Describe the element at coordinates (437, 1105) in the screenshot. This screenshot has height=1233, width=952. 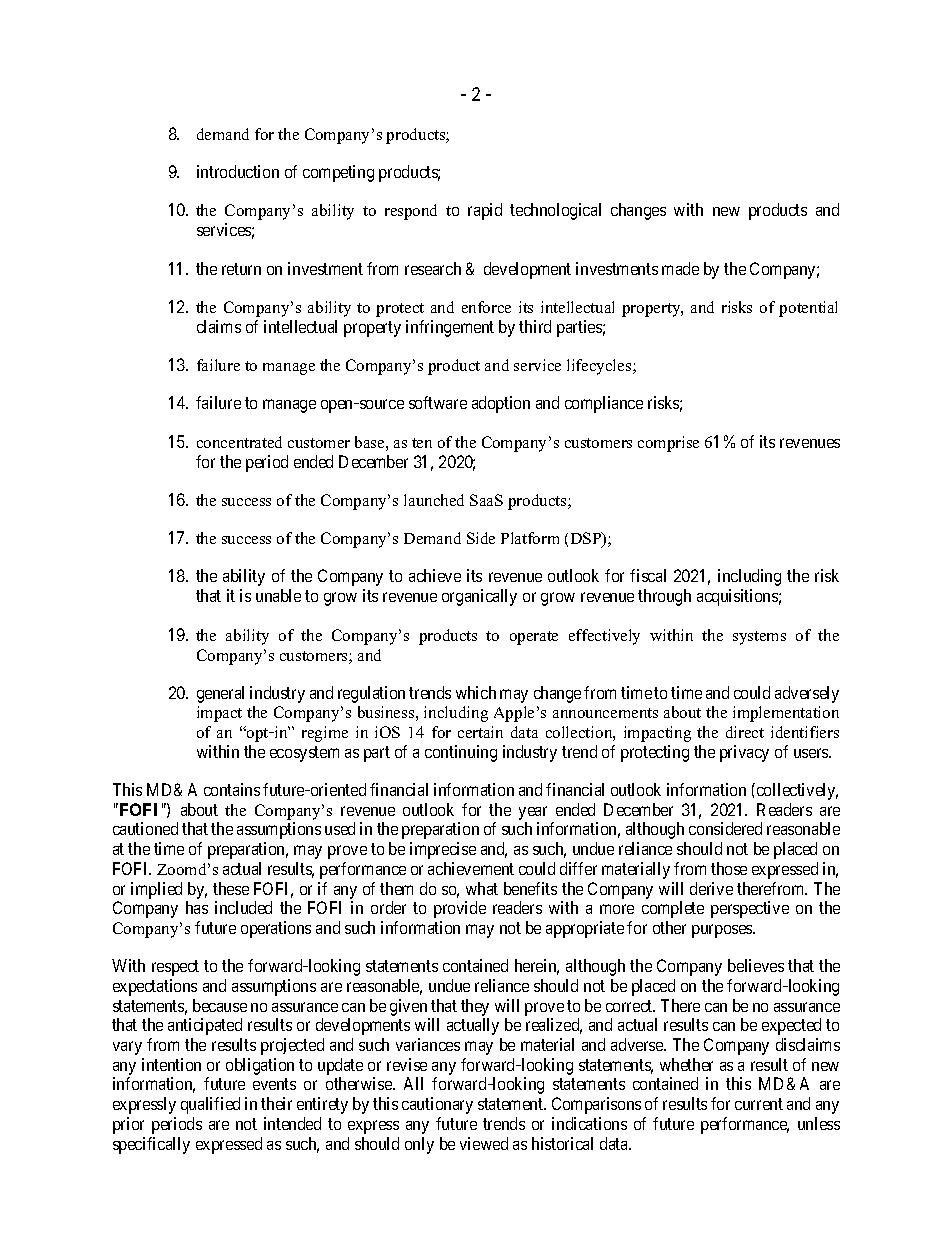
I see `cautionary` at that location.
